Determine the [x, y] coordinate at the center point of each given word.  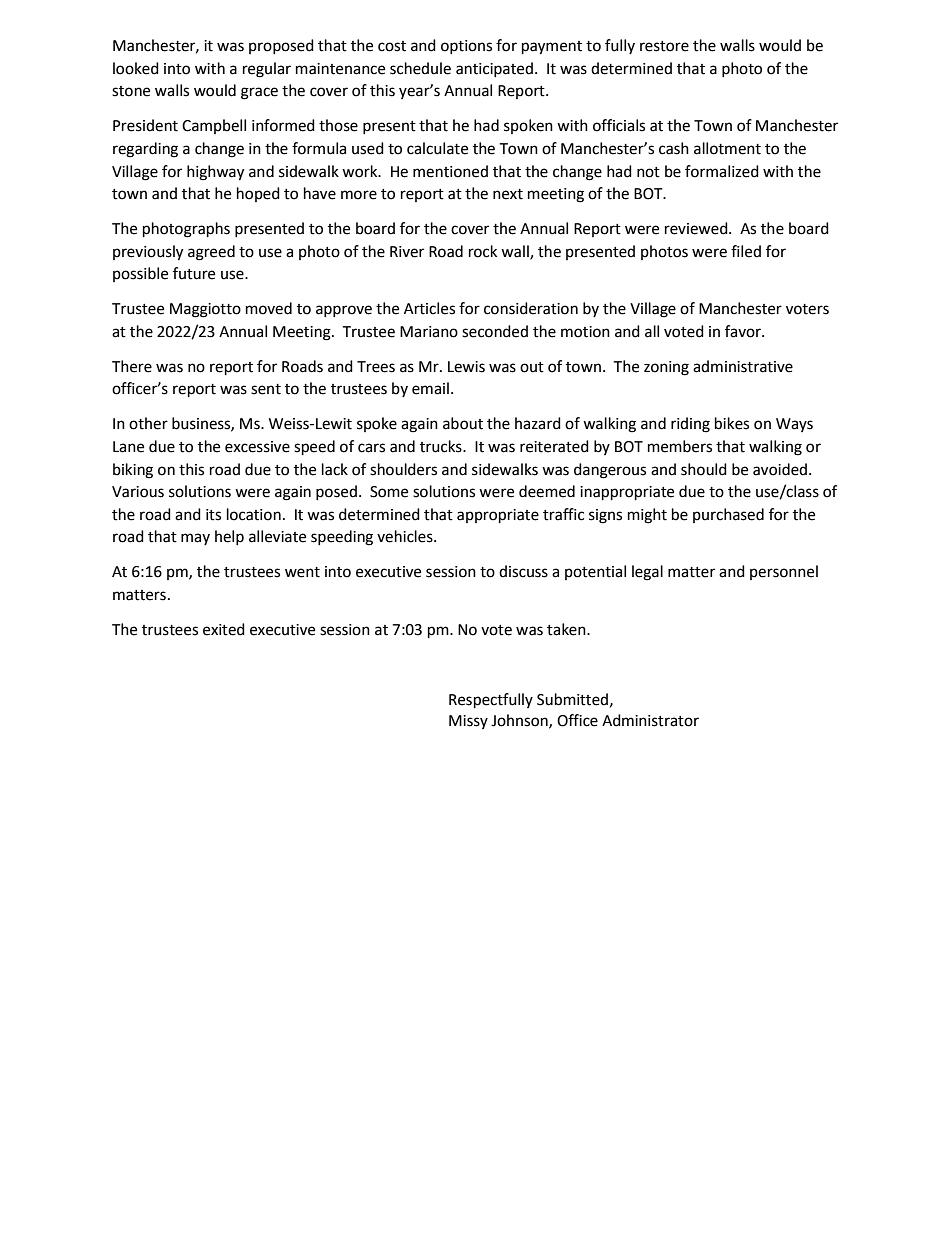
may [195, 539]
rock [483, 251]
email [430, 388]
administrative [743, 366]
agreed [211, 253]
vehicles [406, 536]
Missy [468, 722]
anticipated [494, 69]
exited [224, 629]
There [132, 366]
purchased [728, 515]
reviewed [697, 228]
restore [664, 46]
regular [267, 70]
